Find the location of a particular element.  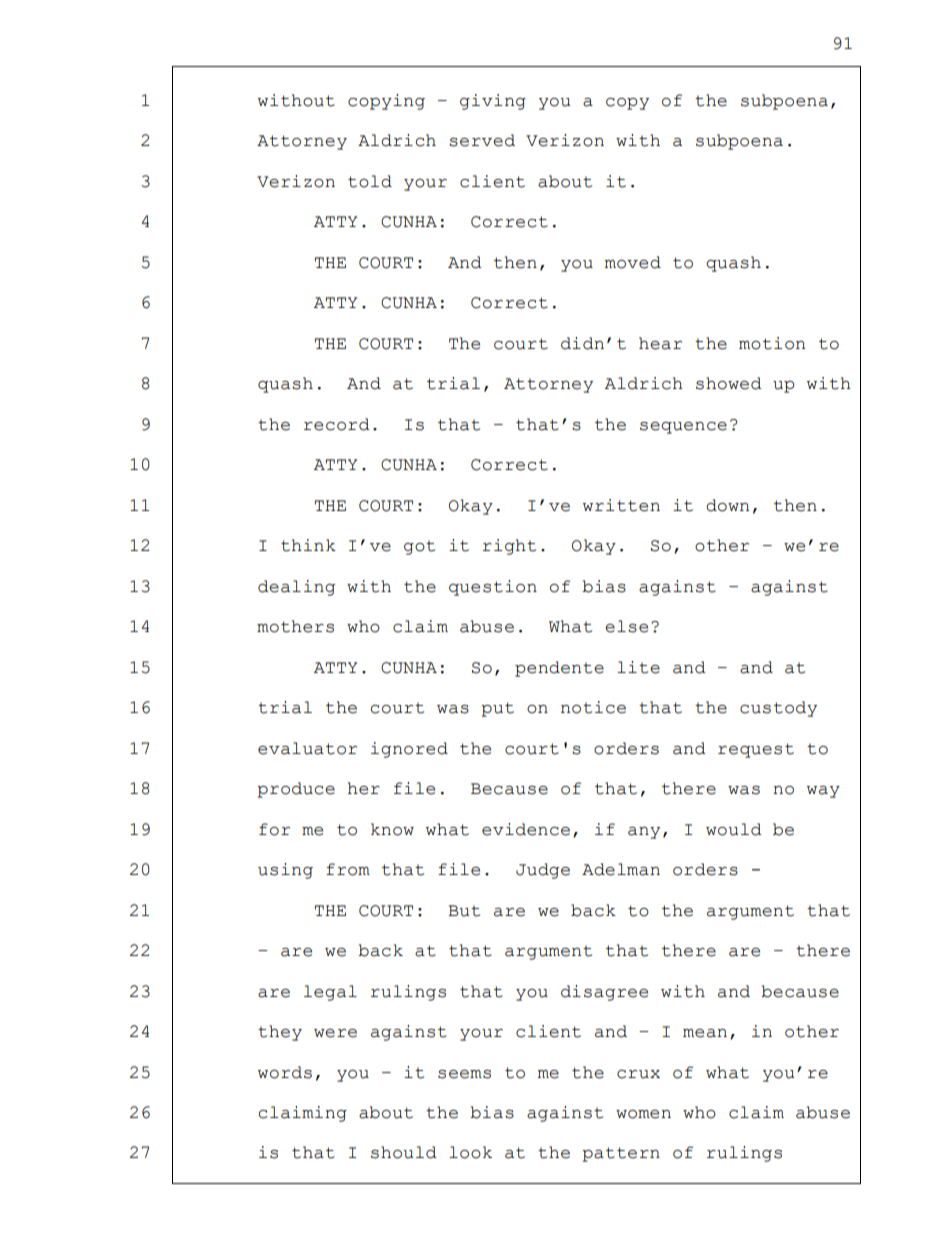

record is located at coordinates (337, 424).
